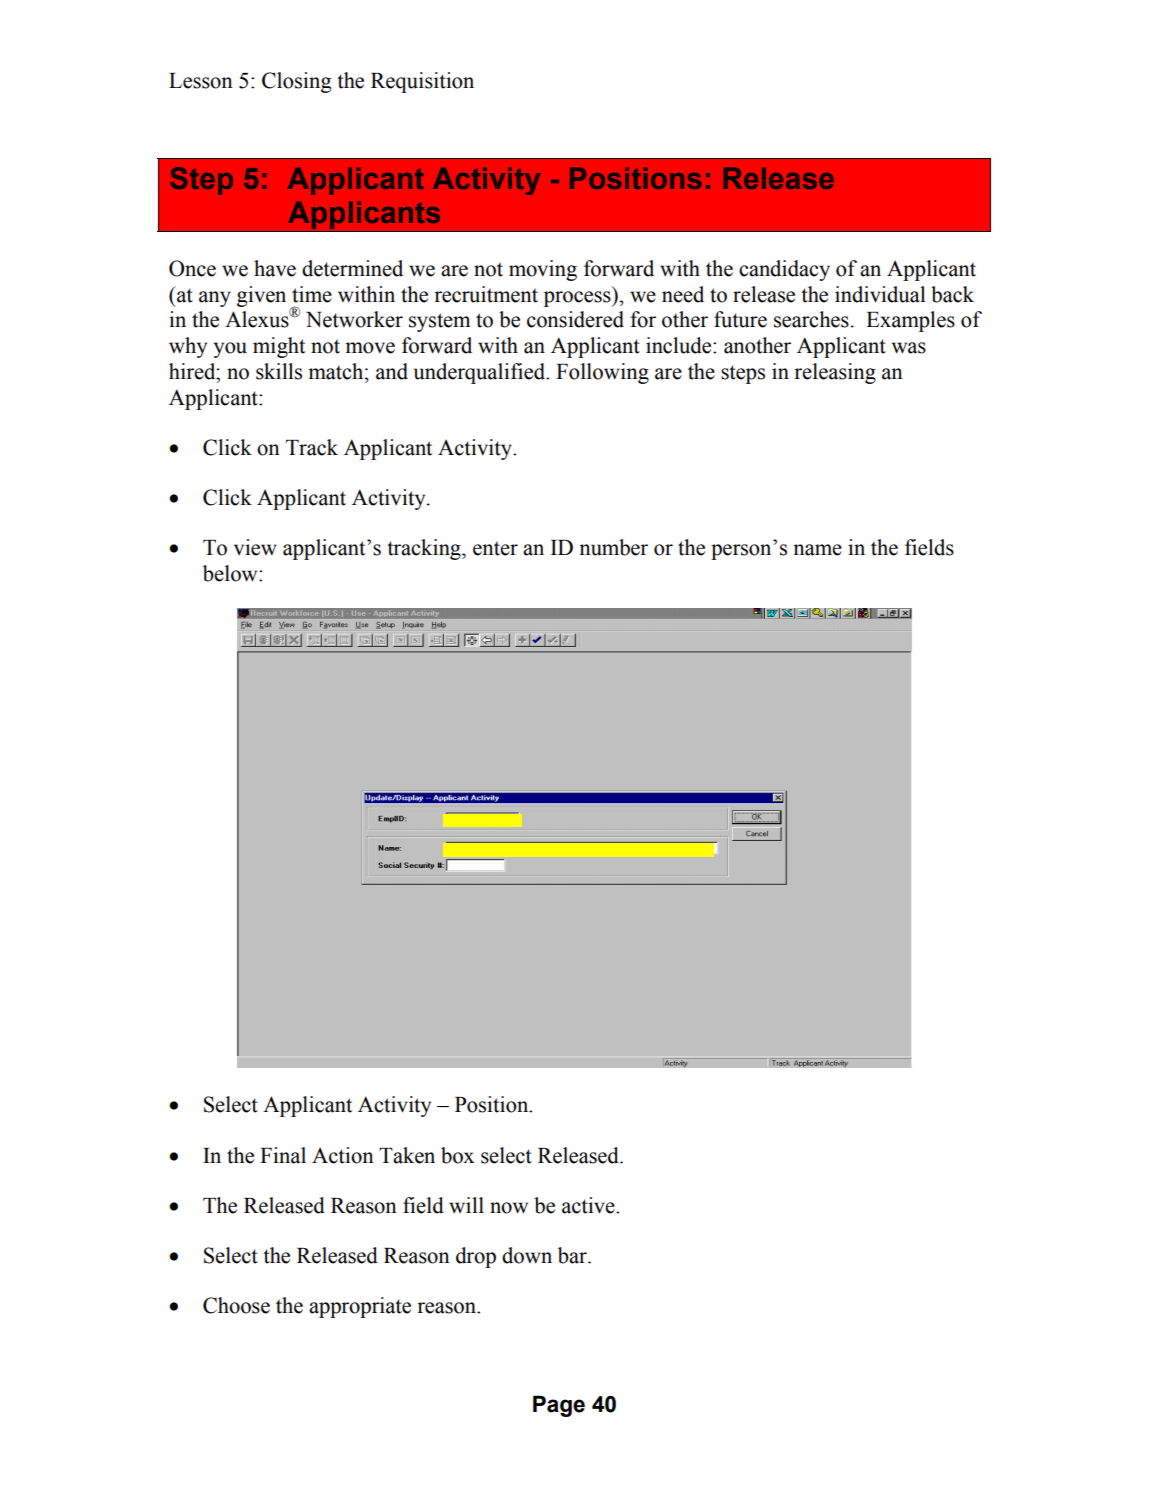  What do you see at coordinates (613, 547) in the document?
I see `number` at bounding box center [613, 547].
